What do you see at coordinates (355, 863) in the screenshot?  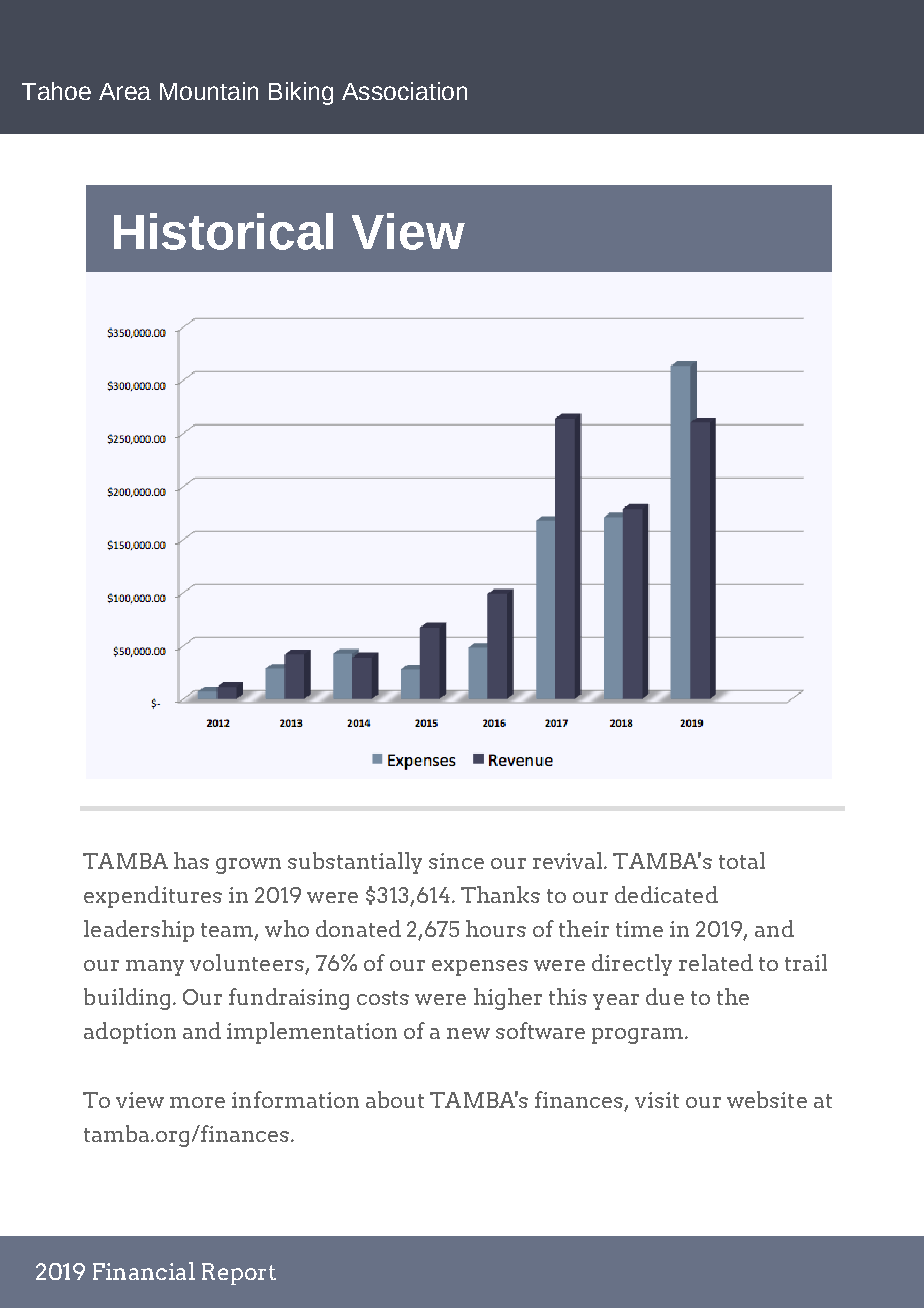 I see `substantially` at bounding box center [355, 863].
